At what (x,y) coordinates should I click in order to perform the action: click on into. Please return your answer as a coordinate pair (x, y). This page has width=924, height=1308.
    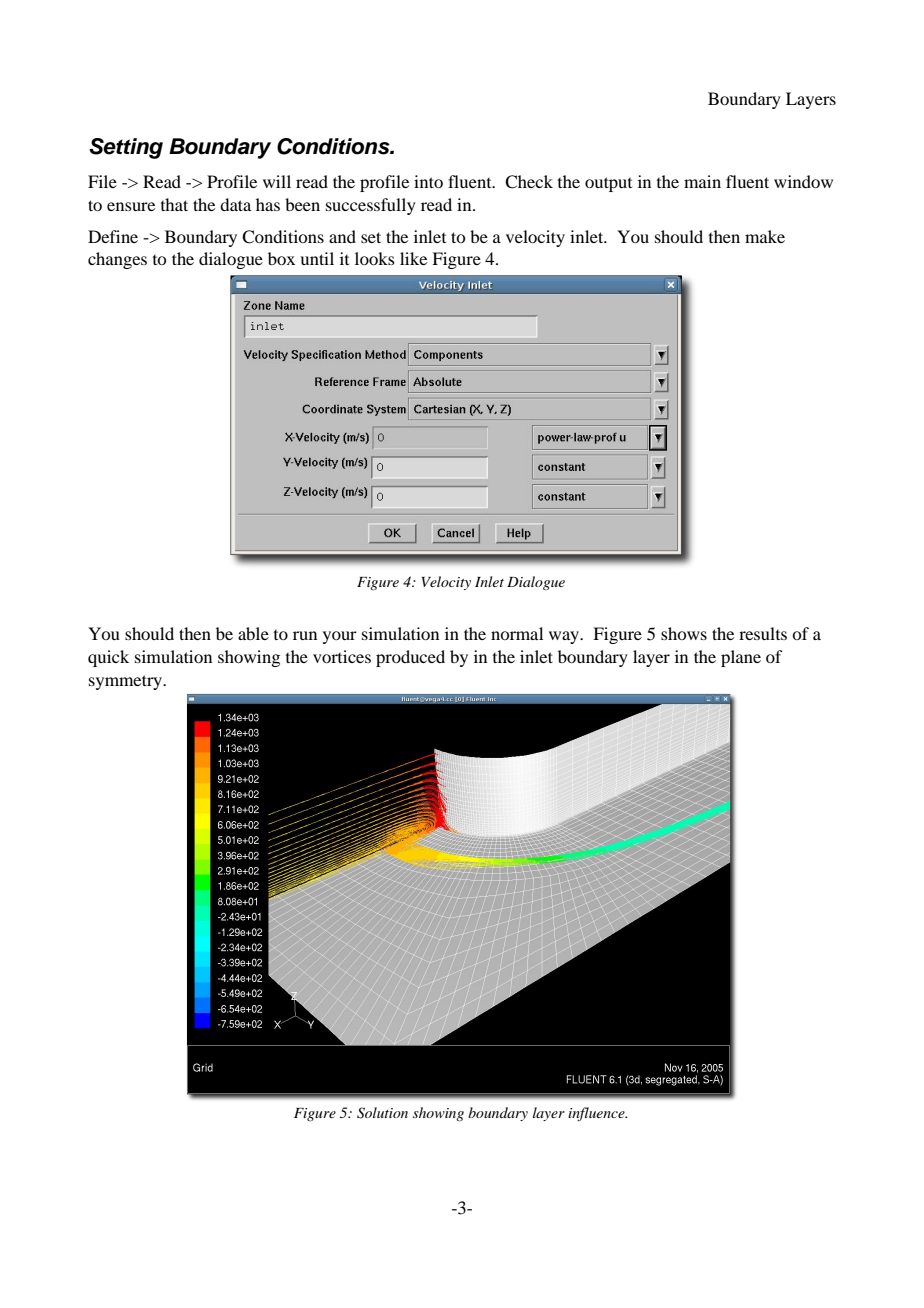
    Looking at the image, I should click on (428, 181).
